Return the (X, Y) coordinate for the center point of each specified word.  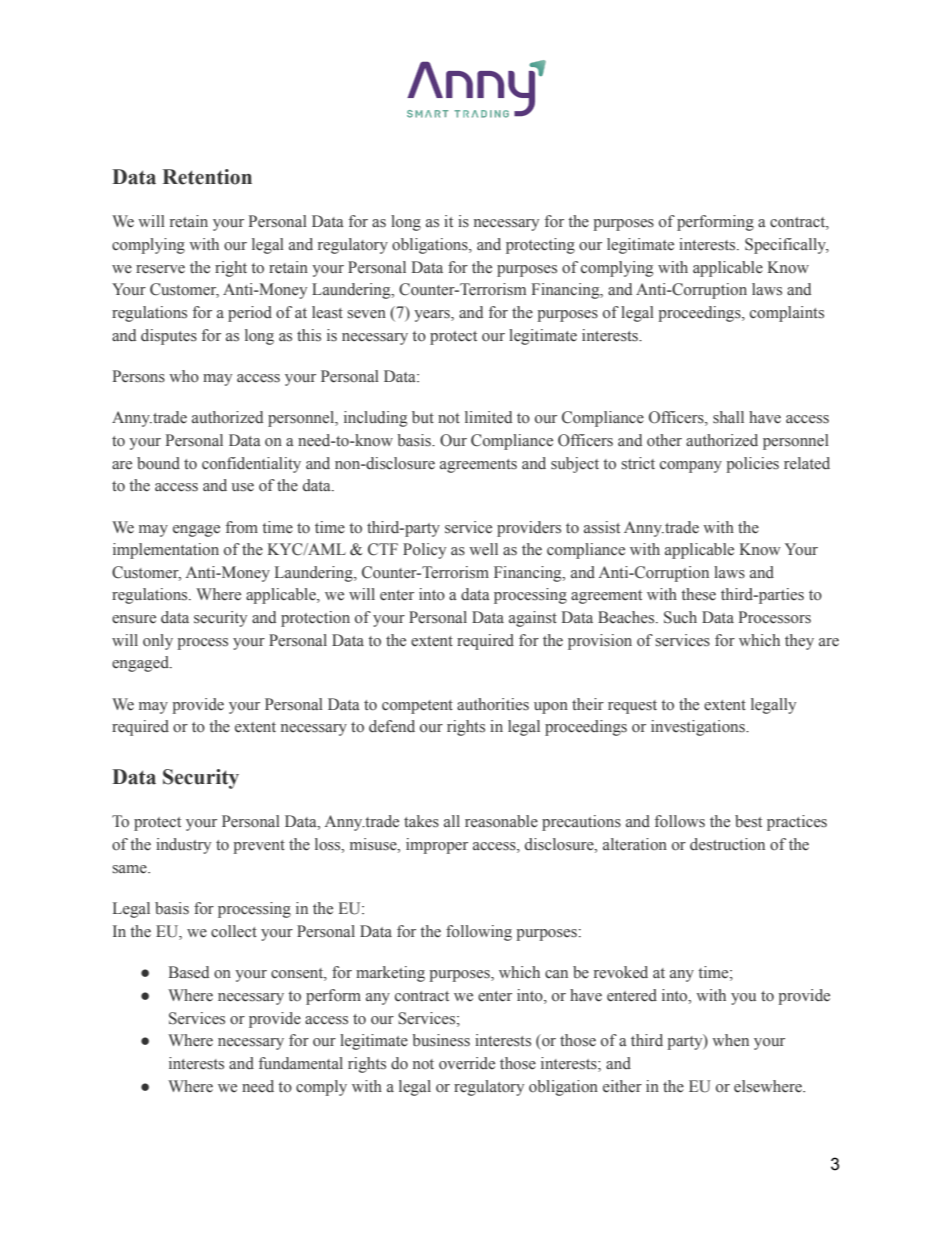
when (730, 1040)
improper (437, 846)
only (158, 642)
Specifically (787, 246)
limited (488, 417)
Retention (207, 177)
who (184, 376)
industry (183, 846)
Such (680, 617)
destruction (727, 844)
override (467, 1063)
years (433, 316)
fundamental (301, 1063)
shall (728, 417)
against (533, 619)
